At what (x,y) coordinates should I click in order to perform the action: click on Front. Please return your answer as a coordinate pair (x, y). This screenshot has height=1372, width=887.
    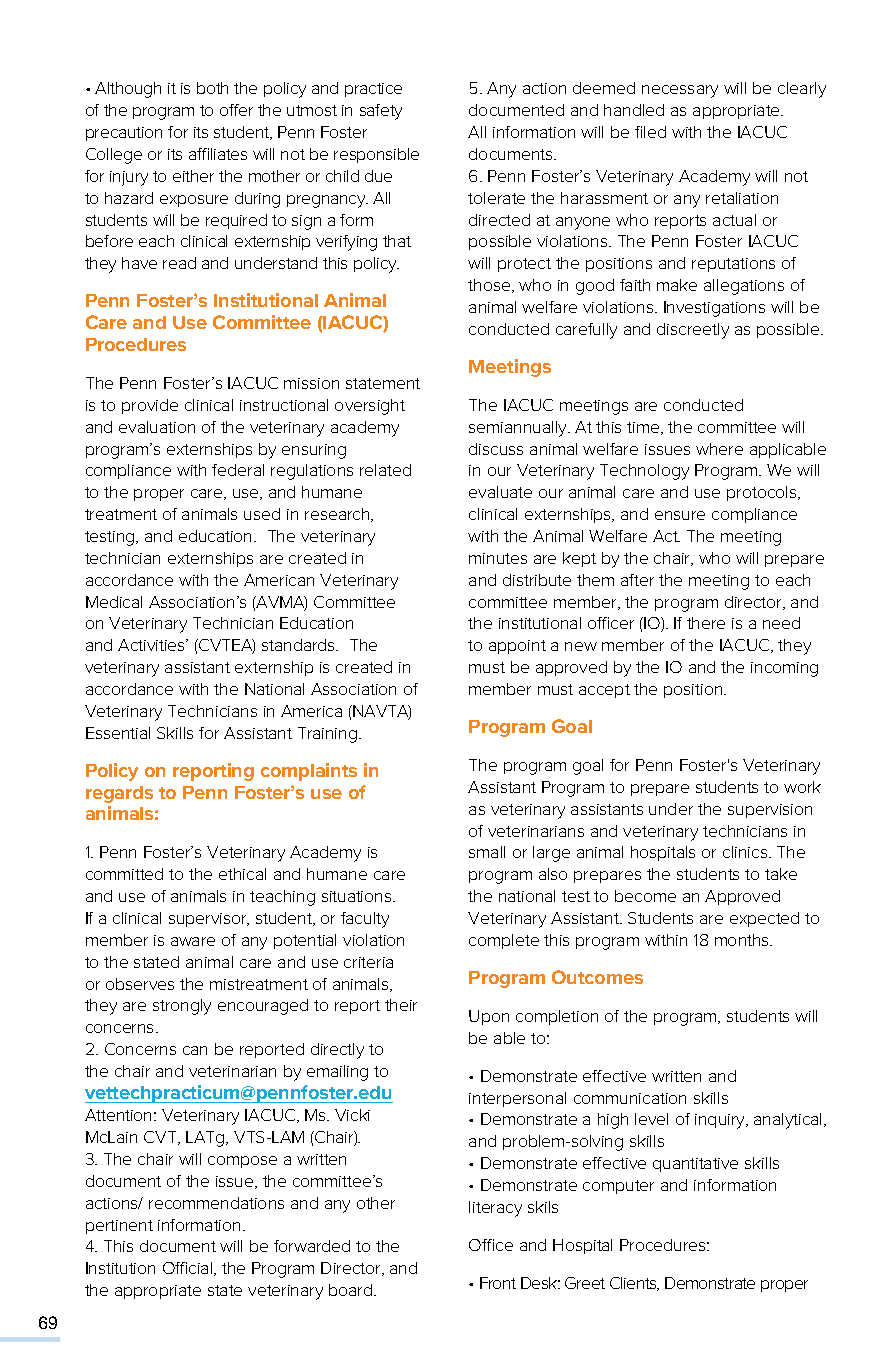
    Looking at the image, I should click on (498, 1283).
